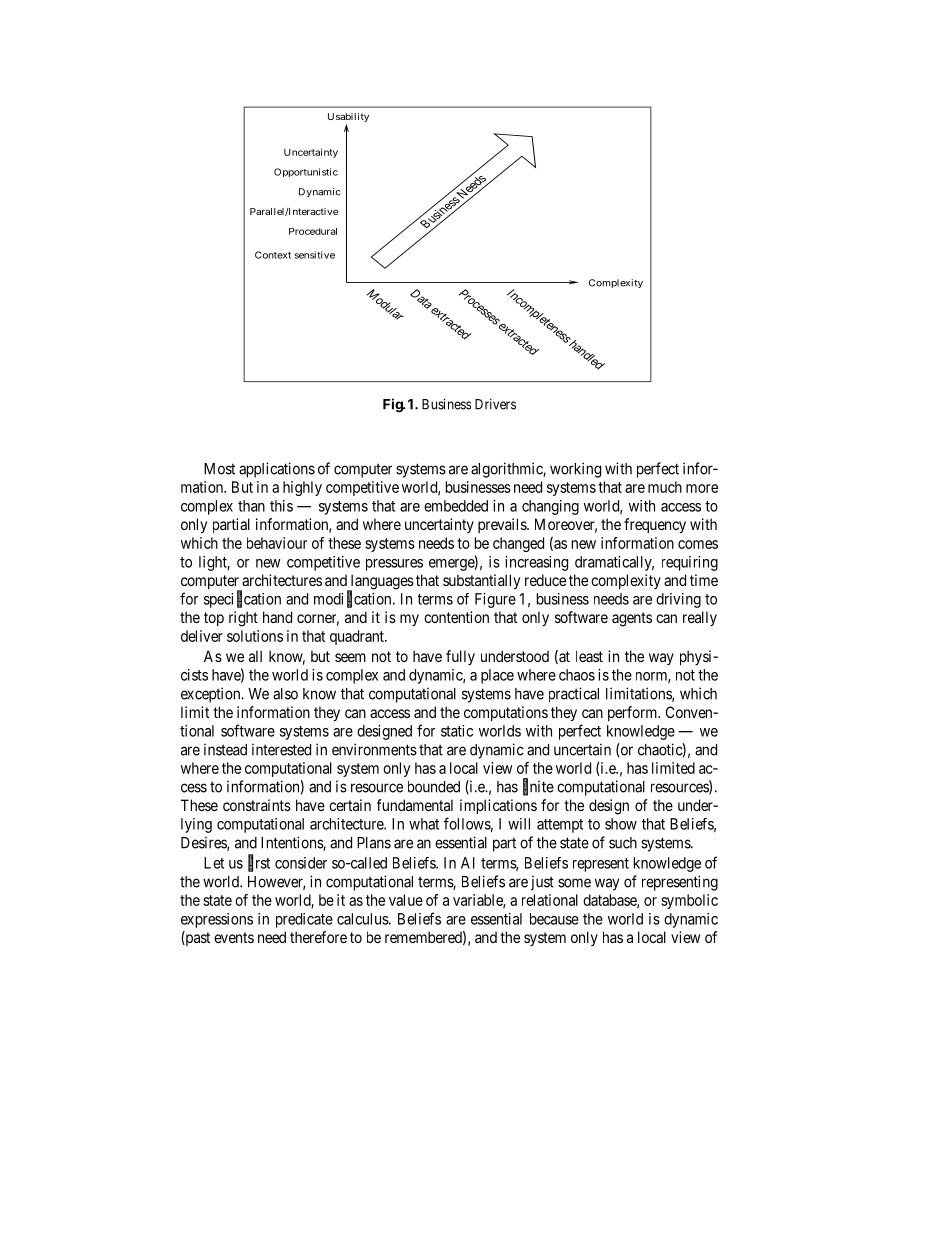 Image resolution: width=952 pixels, height=1233 pixels. I want to click on Drivers, so click(495, 404).
